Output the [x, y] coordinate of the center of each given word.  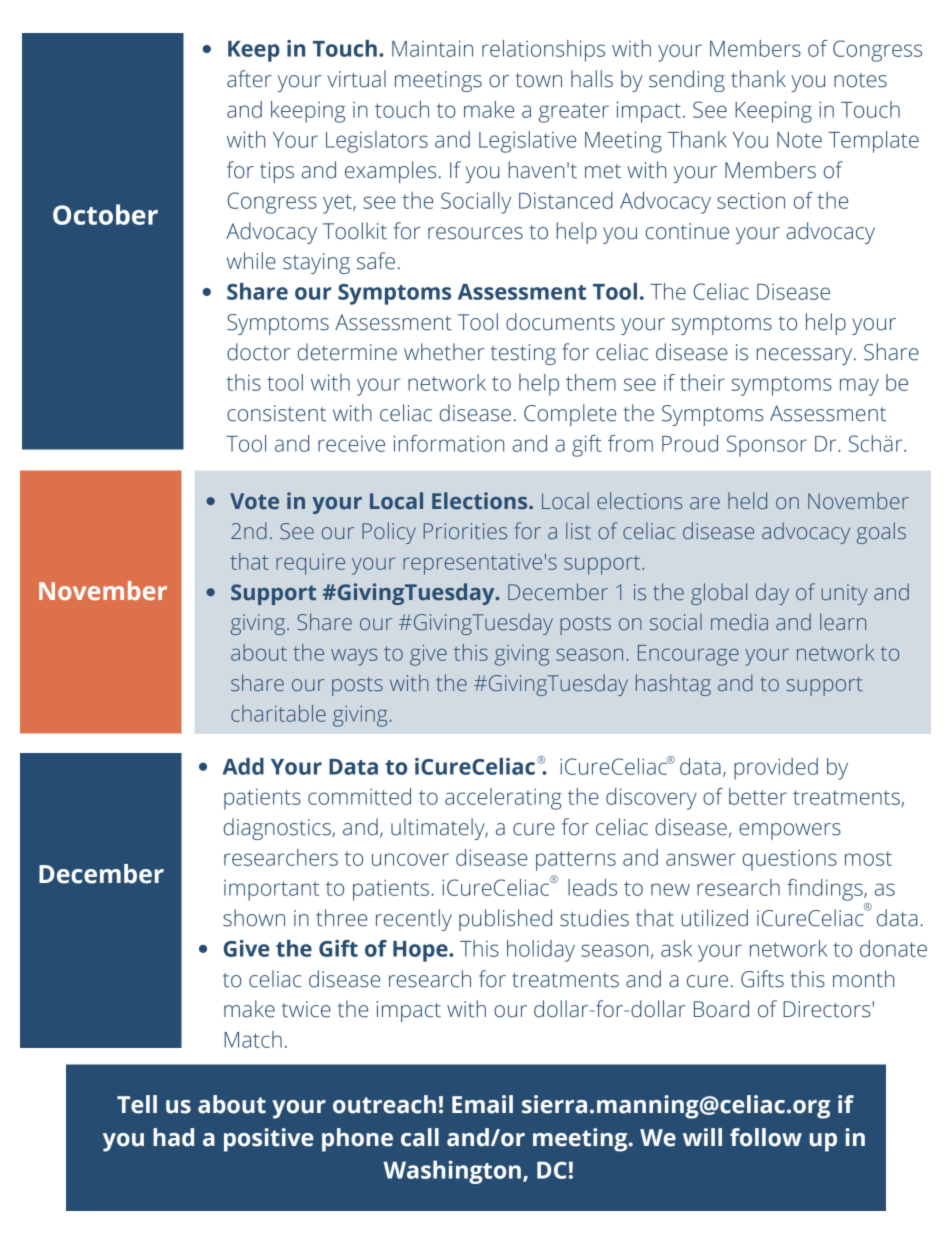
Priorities [465, 531]
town [539, 80]
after [249, 79]
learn [843, 622]
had [173, 1137]
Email [482, 1104]
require [310, 564]
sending [687, 81]
